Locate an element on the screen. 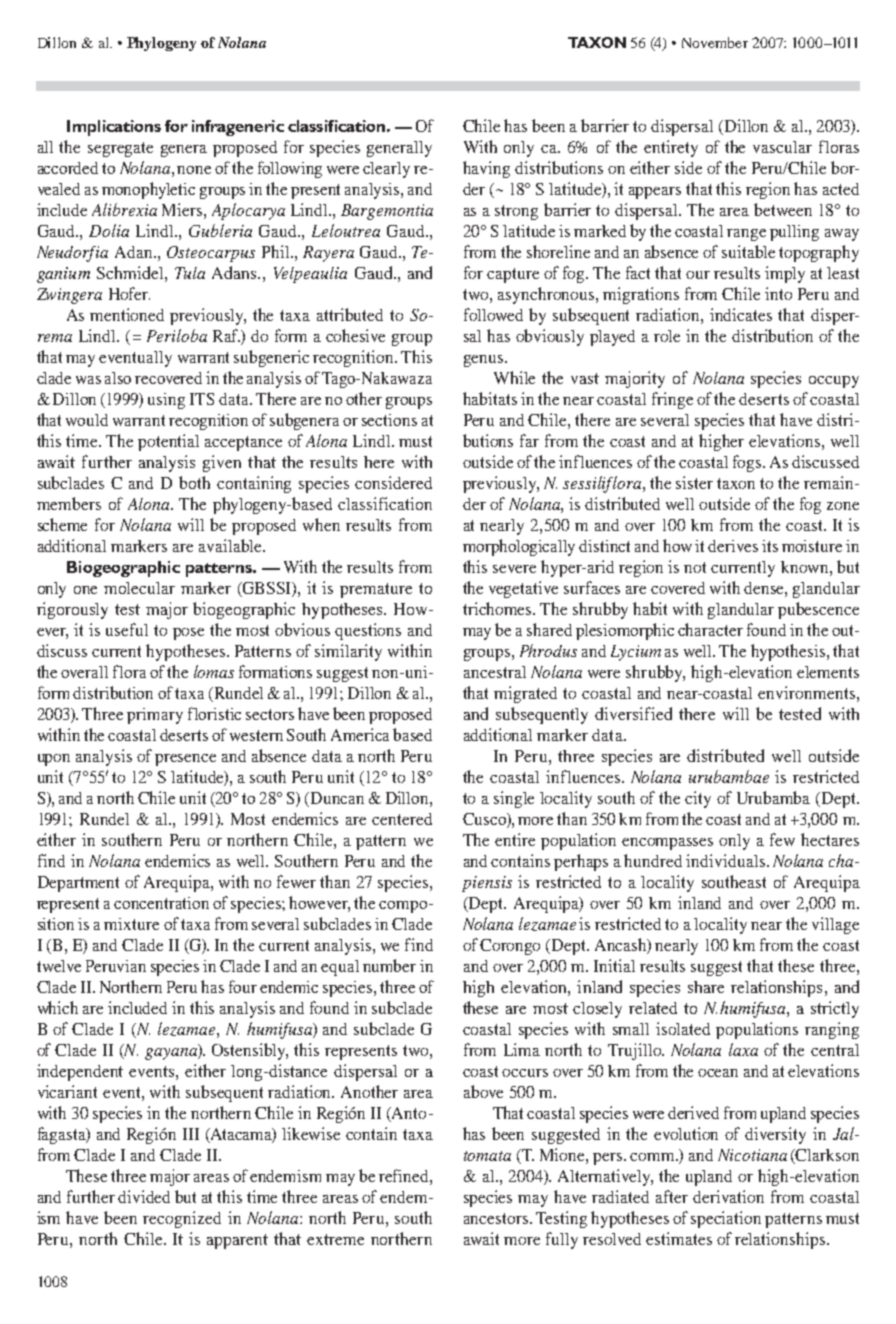  character is located at coordinates (710, 629).
